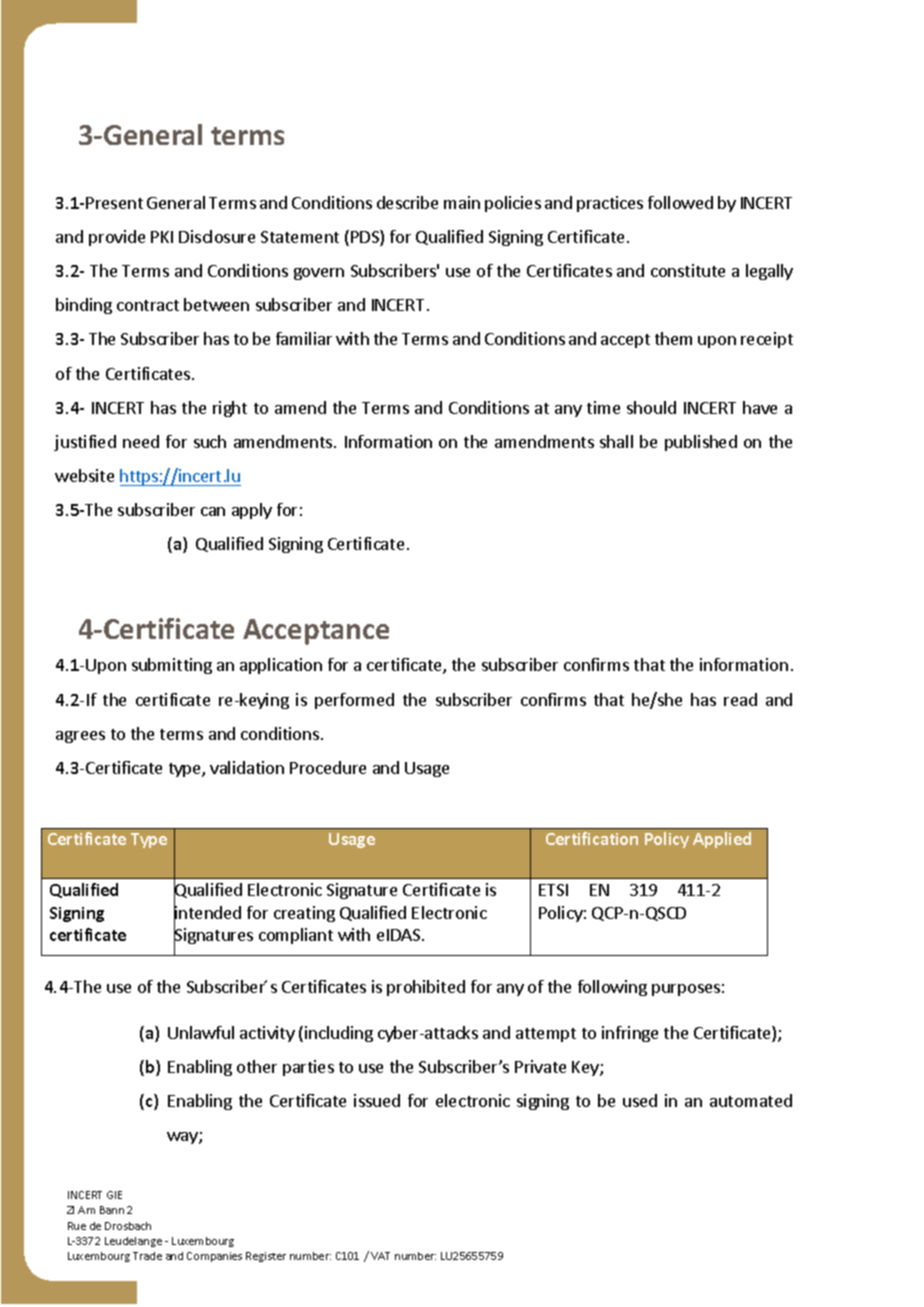 This screenshot has height=1307, width=924. I want to click on describe, so click(407, 202).
